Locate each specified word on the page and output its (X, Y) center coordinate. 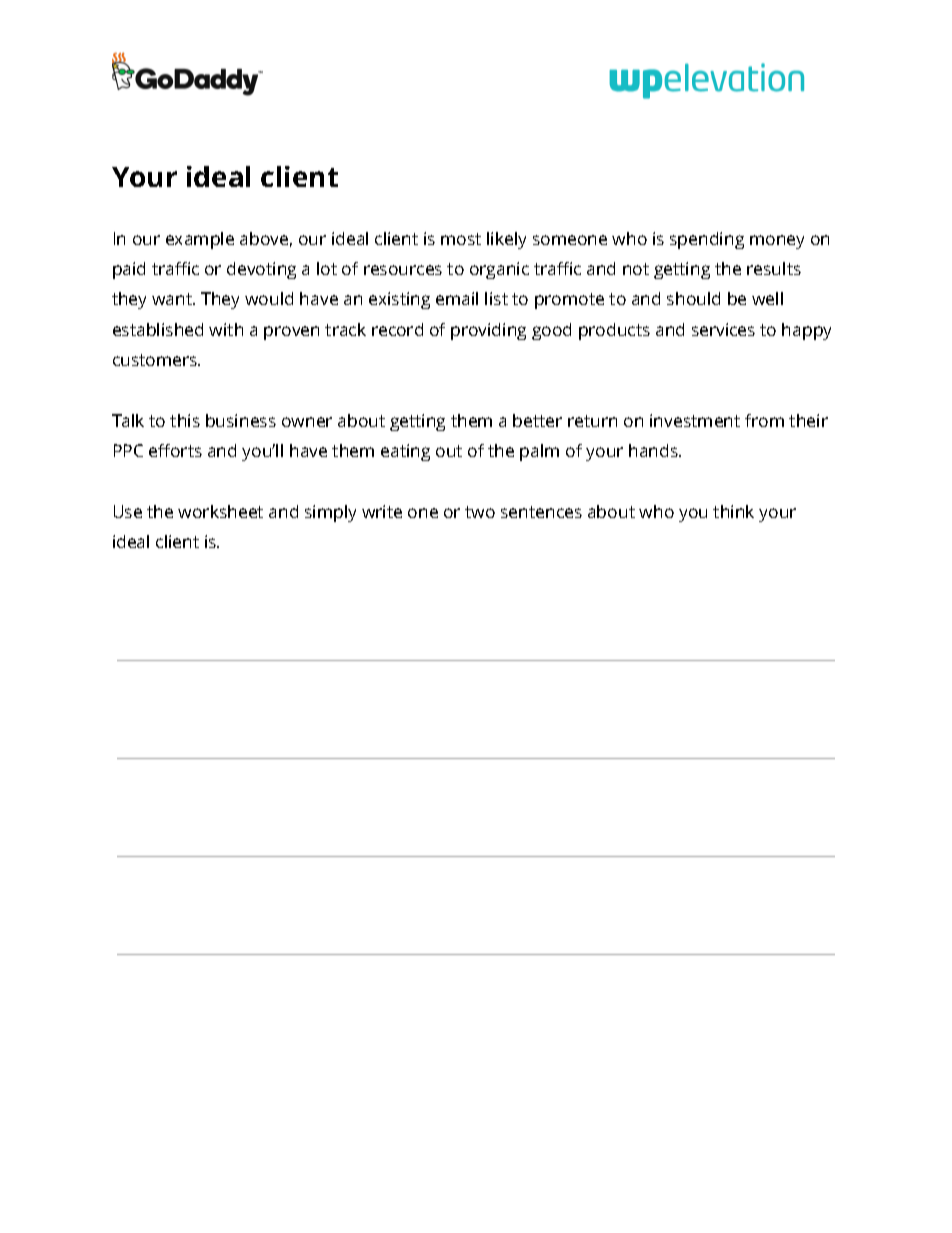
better (537, 420)
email (457, 298)
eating (405, 452)
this (185, 420)
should (693, 298)
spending (707, 240)
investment (695, 420)
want (173, 299)
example (200, 240)
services (723, 329)
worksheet (220, 511)
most (461, 239)
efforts (175, 450)
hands (654, 450)
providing (488, 331)
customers (156, 360)
